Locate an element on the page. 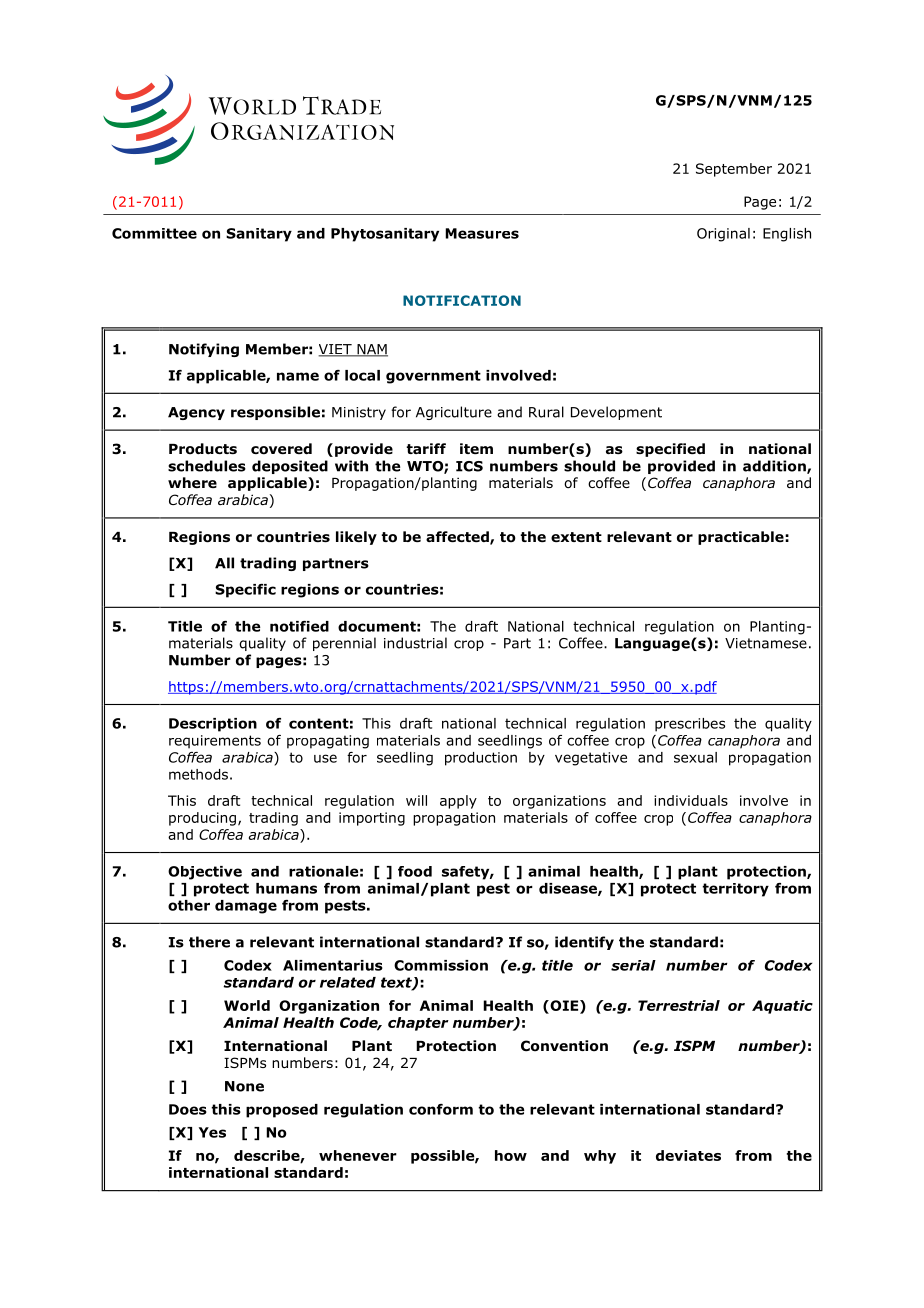 The height and width of the page is (1308, 924). deviates is located at coordinates (688, 1155).
